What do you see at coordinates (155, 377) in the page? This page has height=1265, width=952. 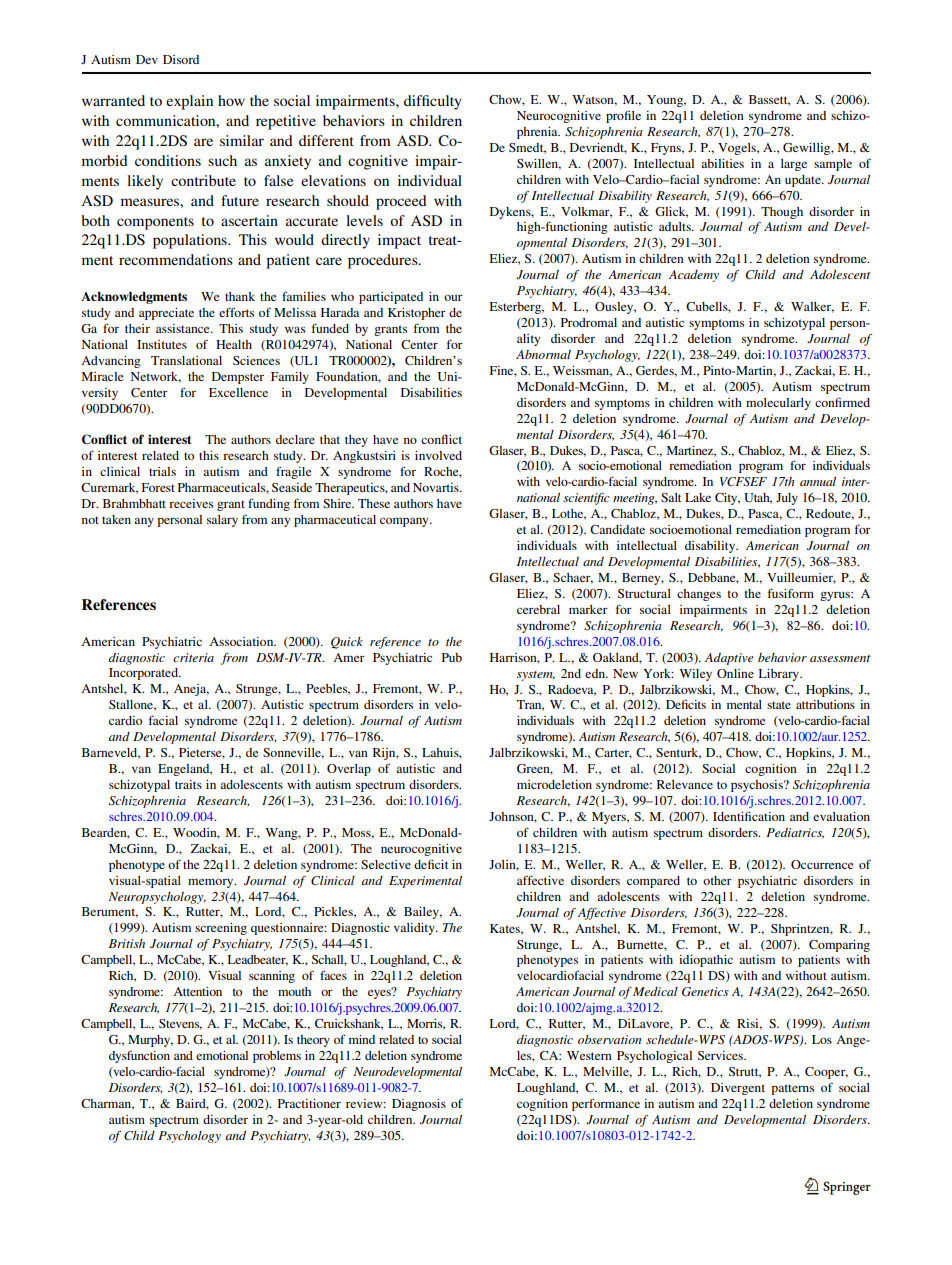 I see `Network` at bounding box center [155, 377].
